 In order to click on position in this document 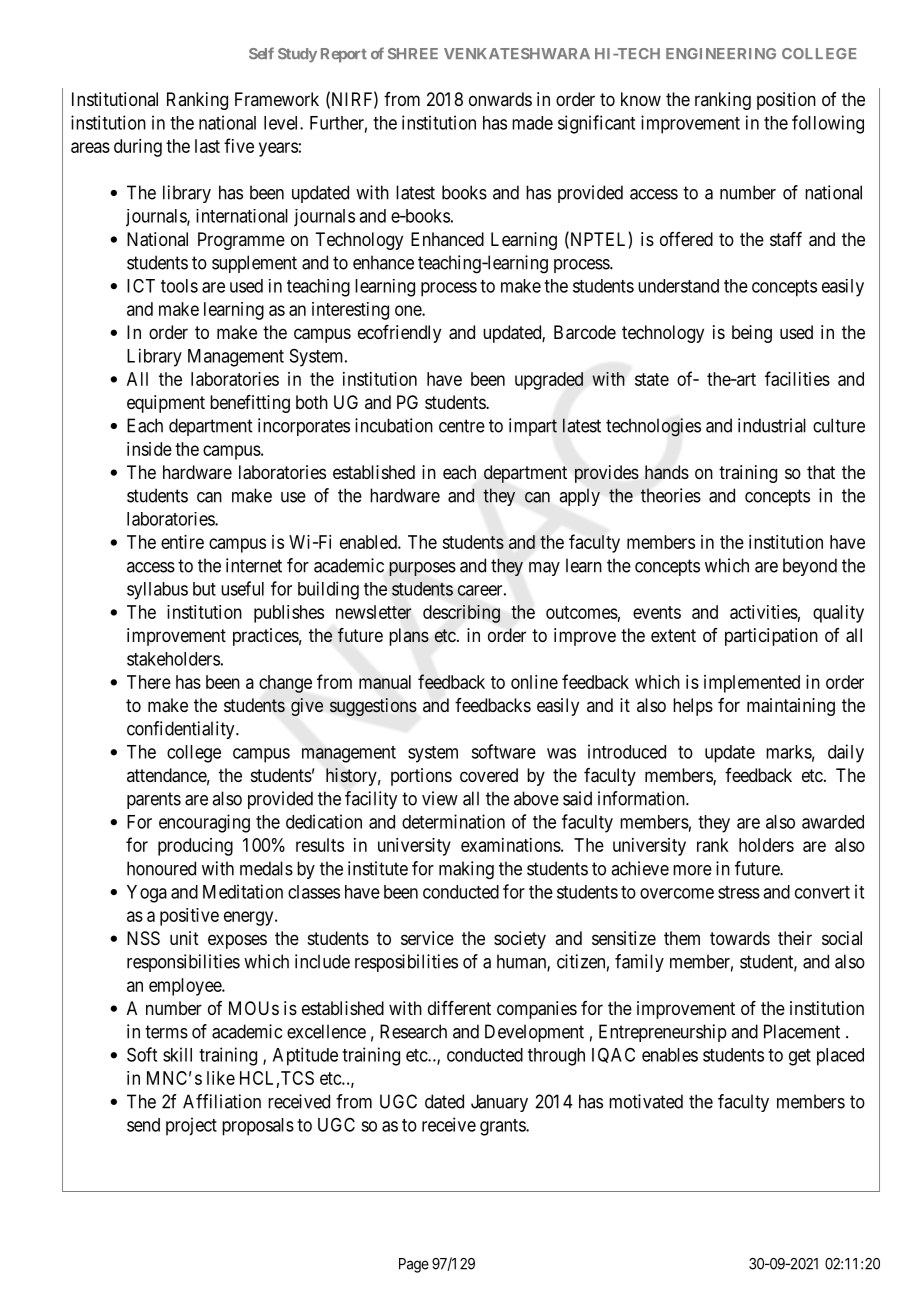, I will do `click(786, 101)`.
